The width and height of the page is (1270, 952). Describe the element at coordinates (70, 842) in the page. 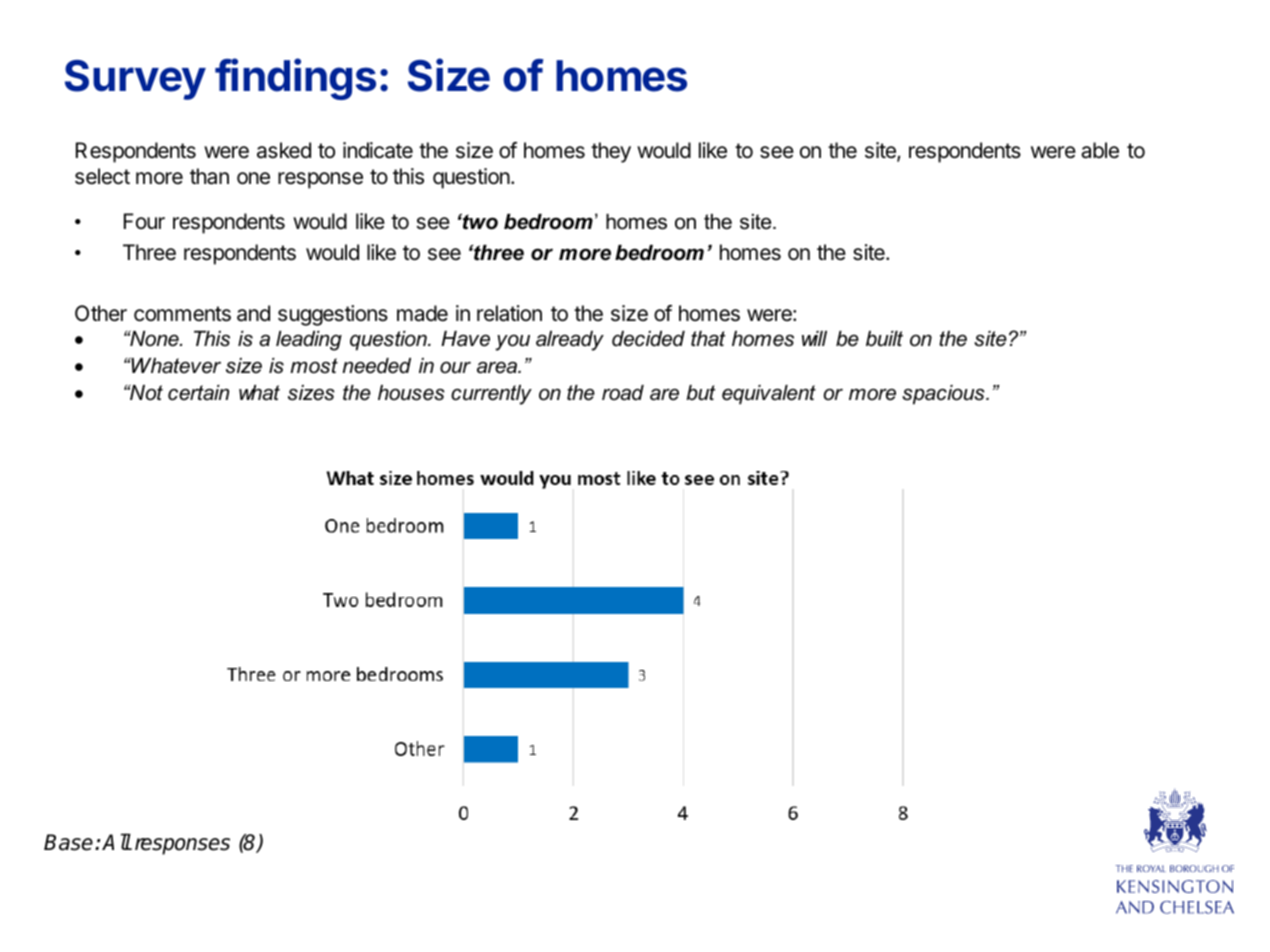

I see `Base` at that location.
